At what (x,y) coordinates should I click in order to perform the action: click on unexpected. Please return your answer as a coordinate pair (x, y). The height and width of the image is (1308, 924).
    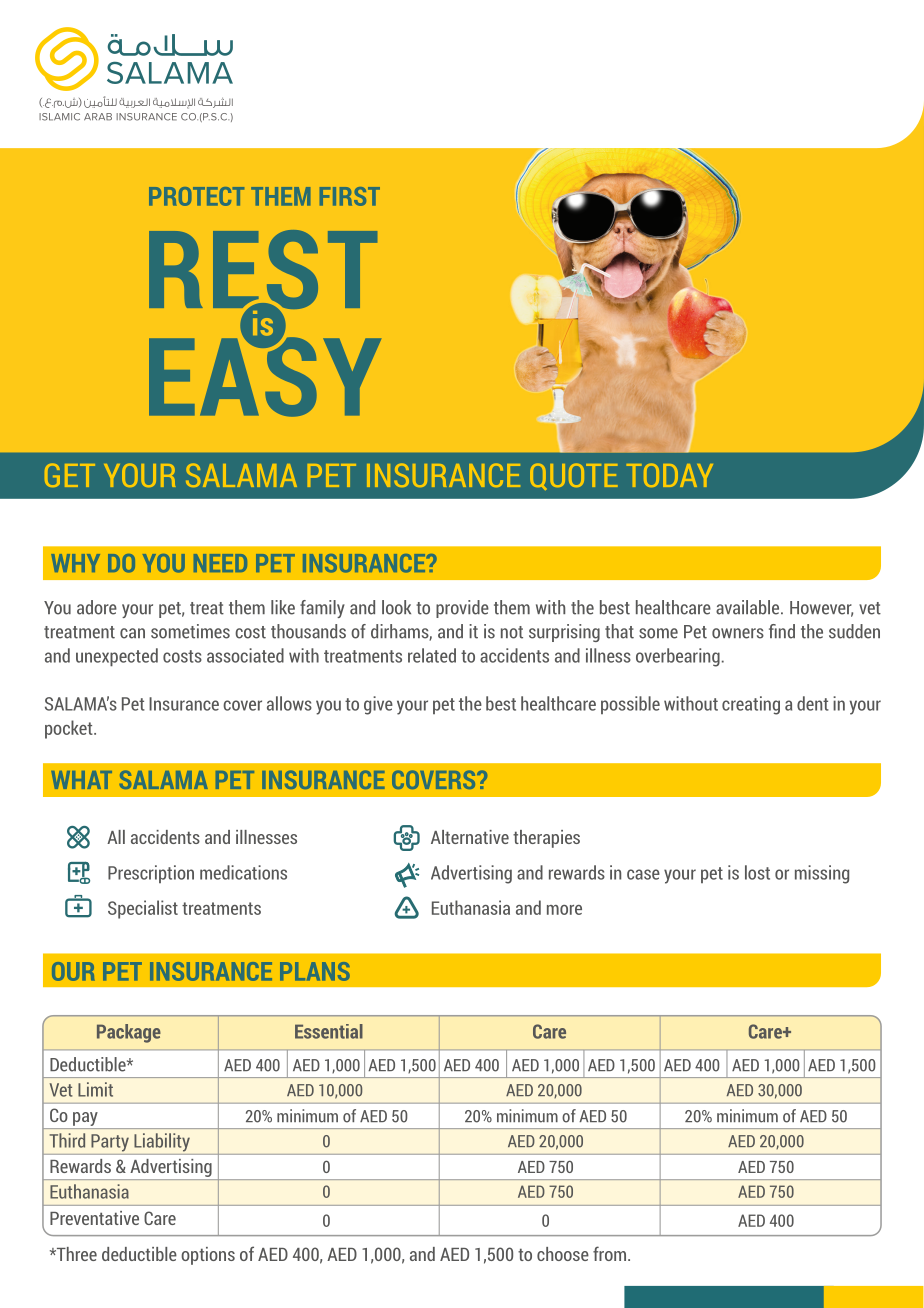
    Looking at the image, I should click on (117, 657).
